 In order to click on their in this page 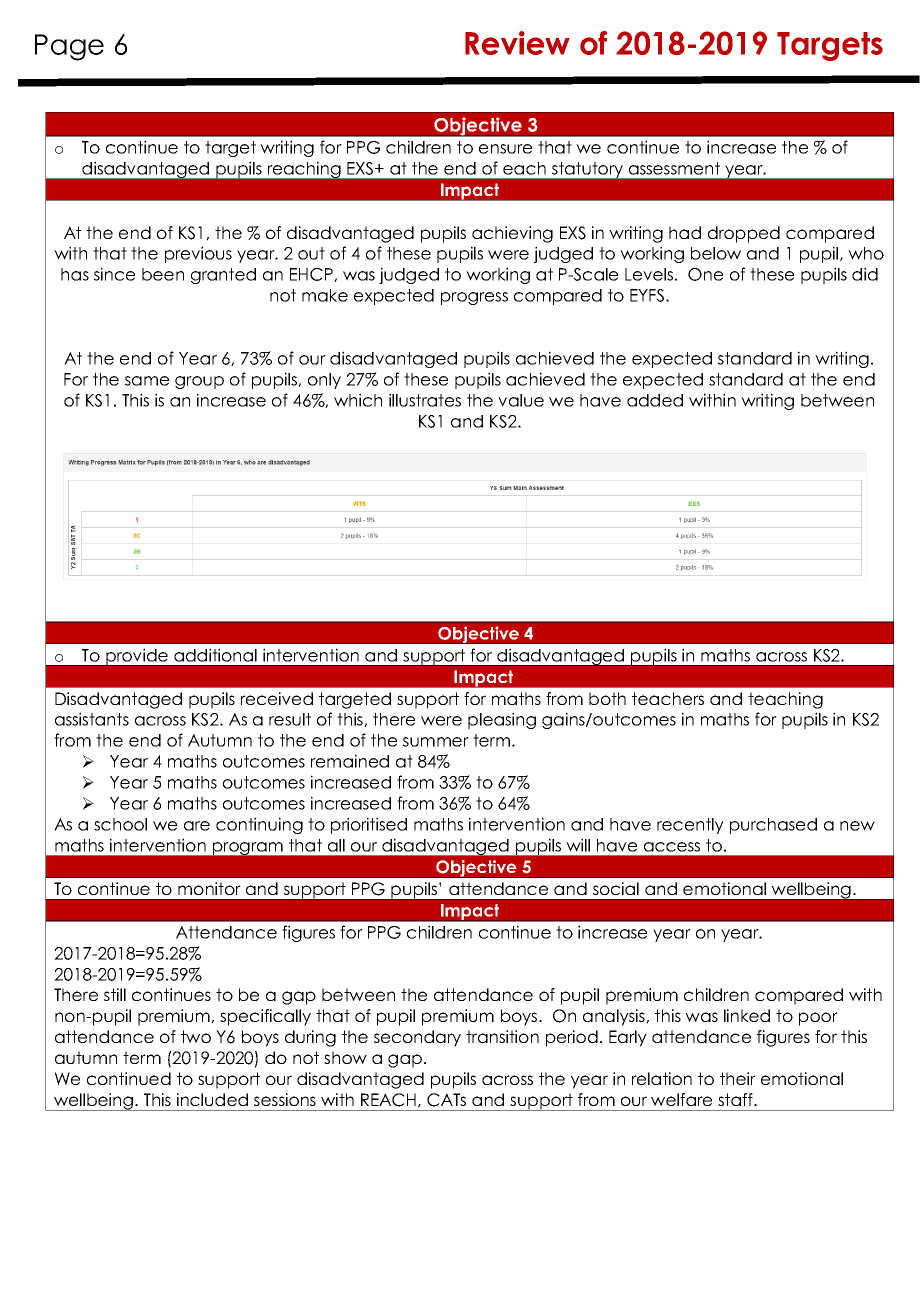, I will do `click(738, 1078)`.
